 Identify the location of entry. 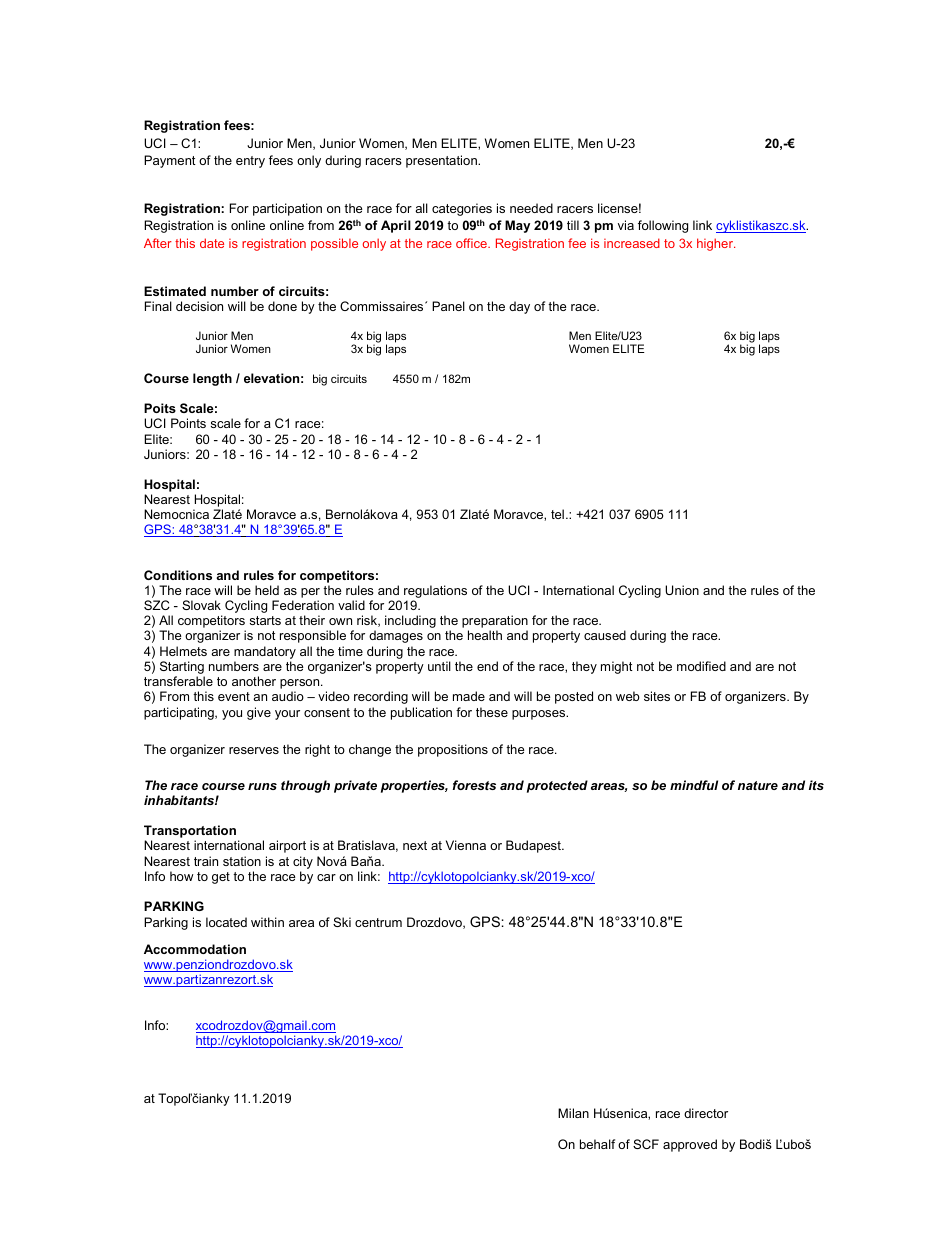
(250, 162).
